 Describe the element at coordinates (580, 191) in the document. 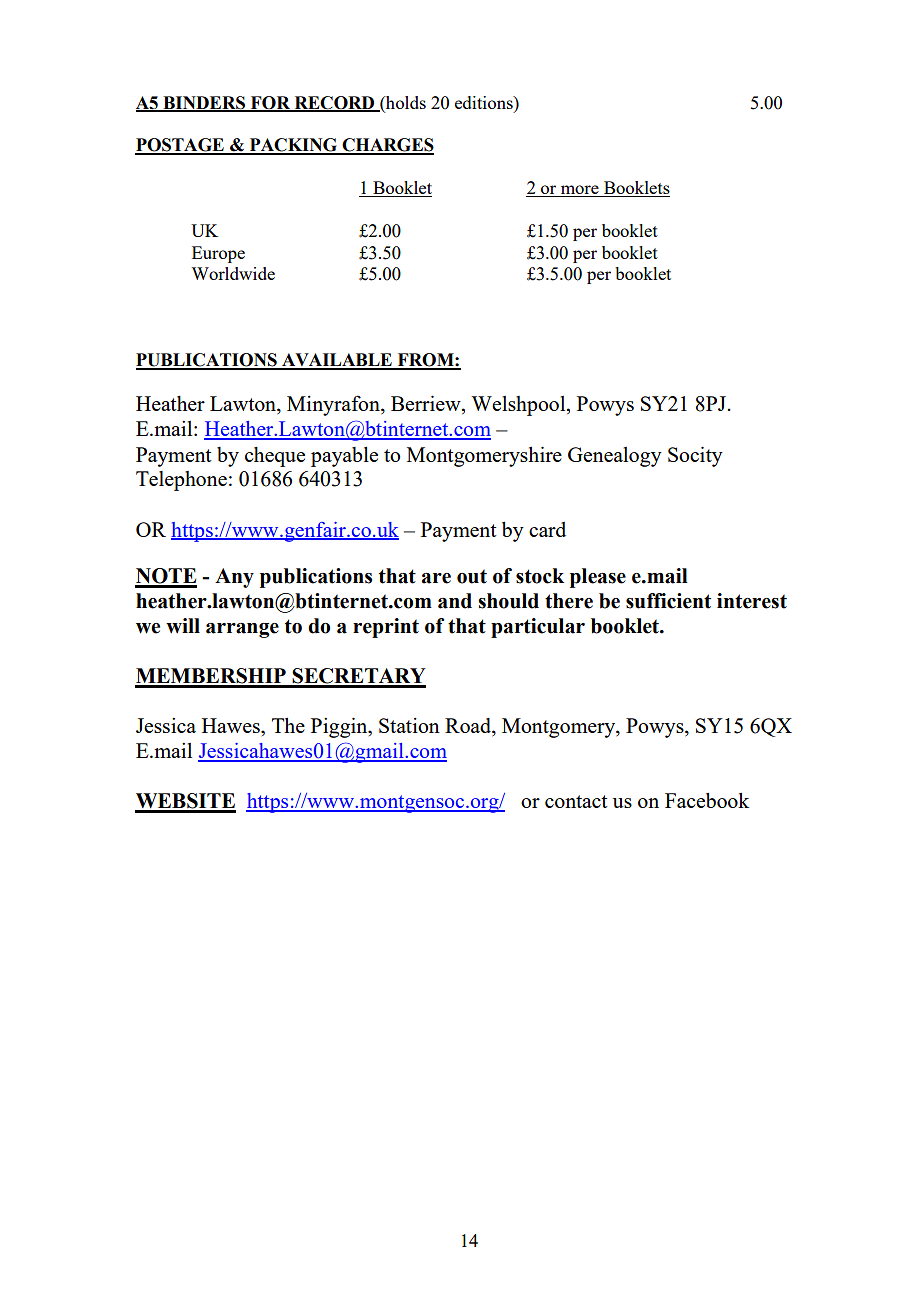

I see `more` at that location.
